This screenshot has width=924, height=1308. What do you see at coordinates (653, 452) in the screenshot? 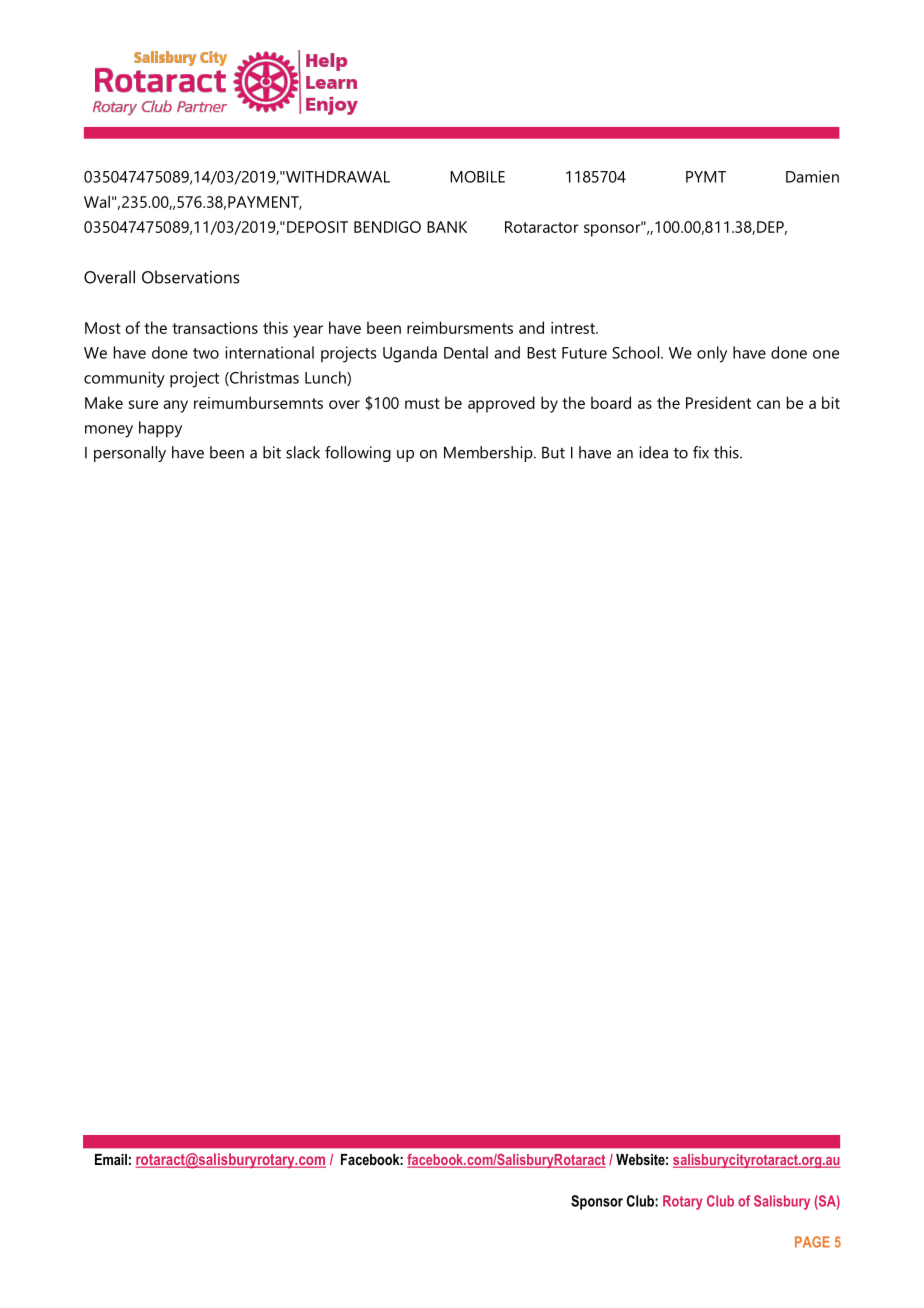
I see `idea` at bounding box center [653, 452].
